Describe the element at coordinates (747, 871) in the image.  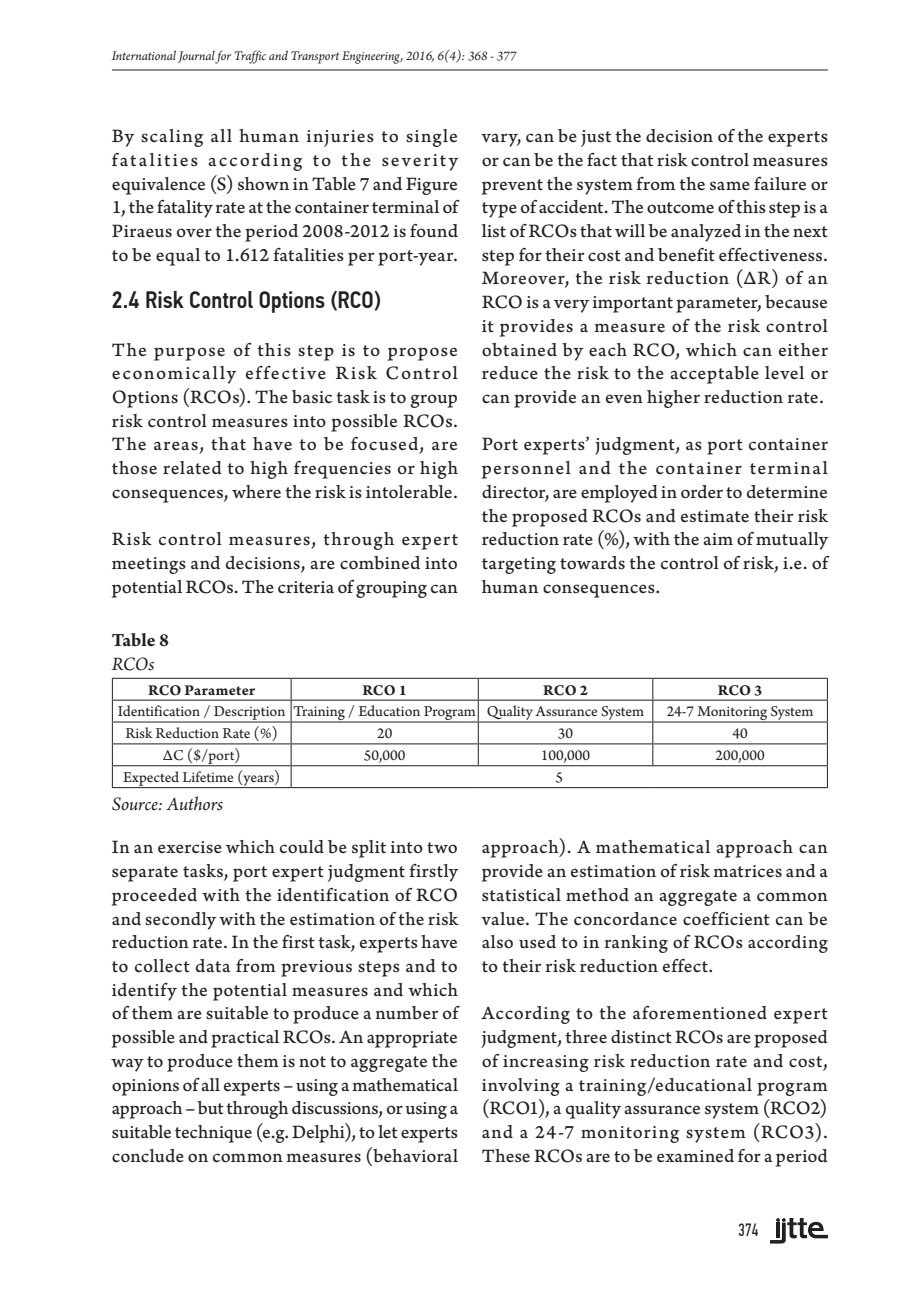
I see `matrices` at that location.
